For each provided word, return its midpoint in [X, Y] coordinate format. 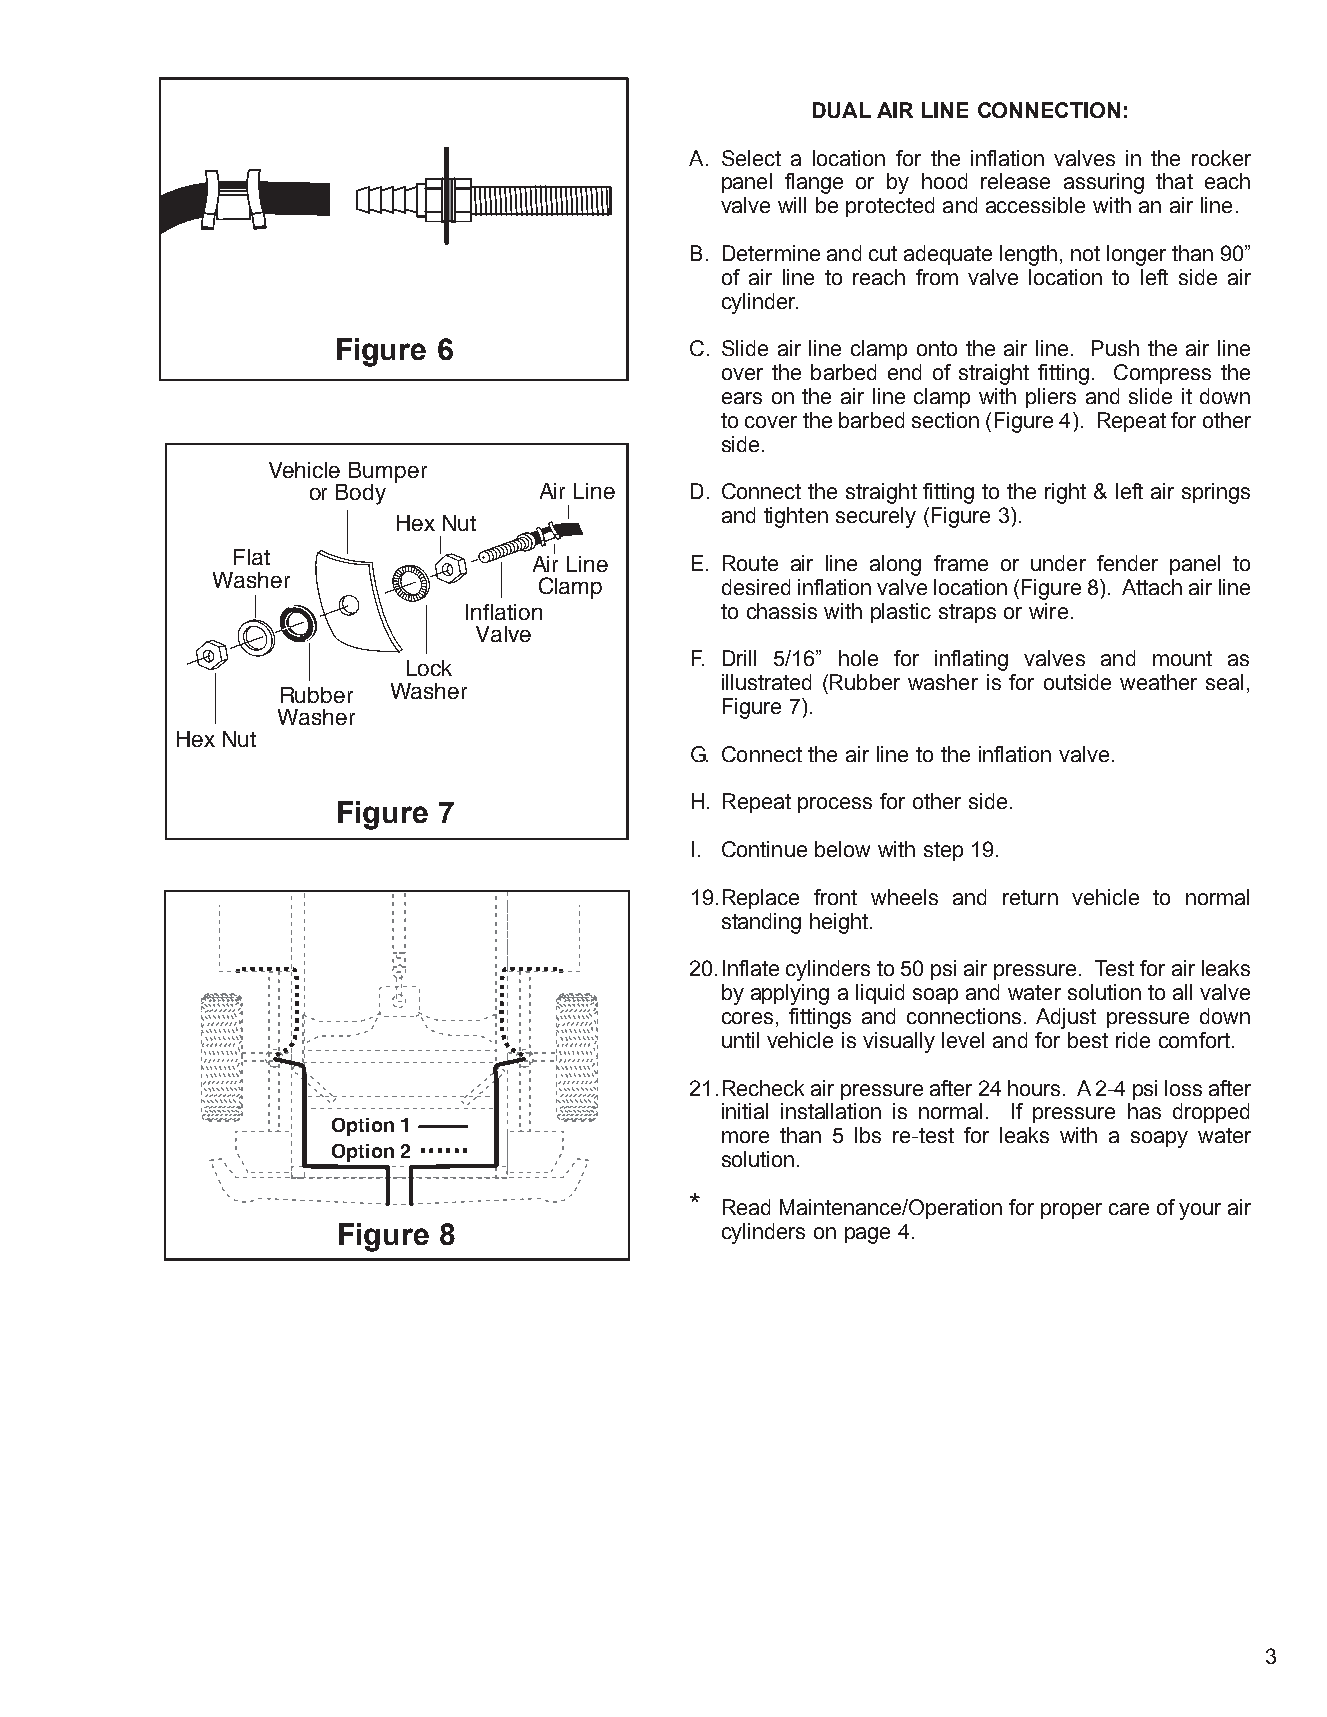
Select [751, 158]
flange [814, 183]
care [1129, 1209]
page [867, 1235]
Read [746, 1207]
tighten [796, 517]
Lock [429, 668]
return [1030, 897]
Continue [764, 849]
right [1065, 493]
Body [361, 494]
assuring [1104, 183]
